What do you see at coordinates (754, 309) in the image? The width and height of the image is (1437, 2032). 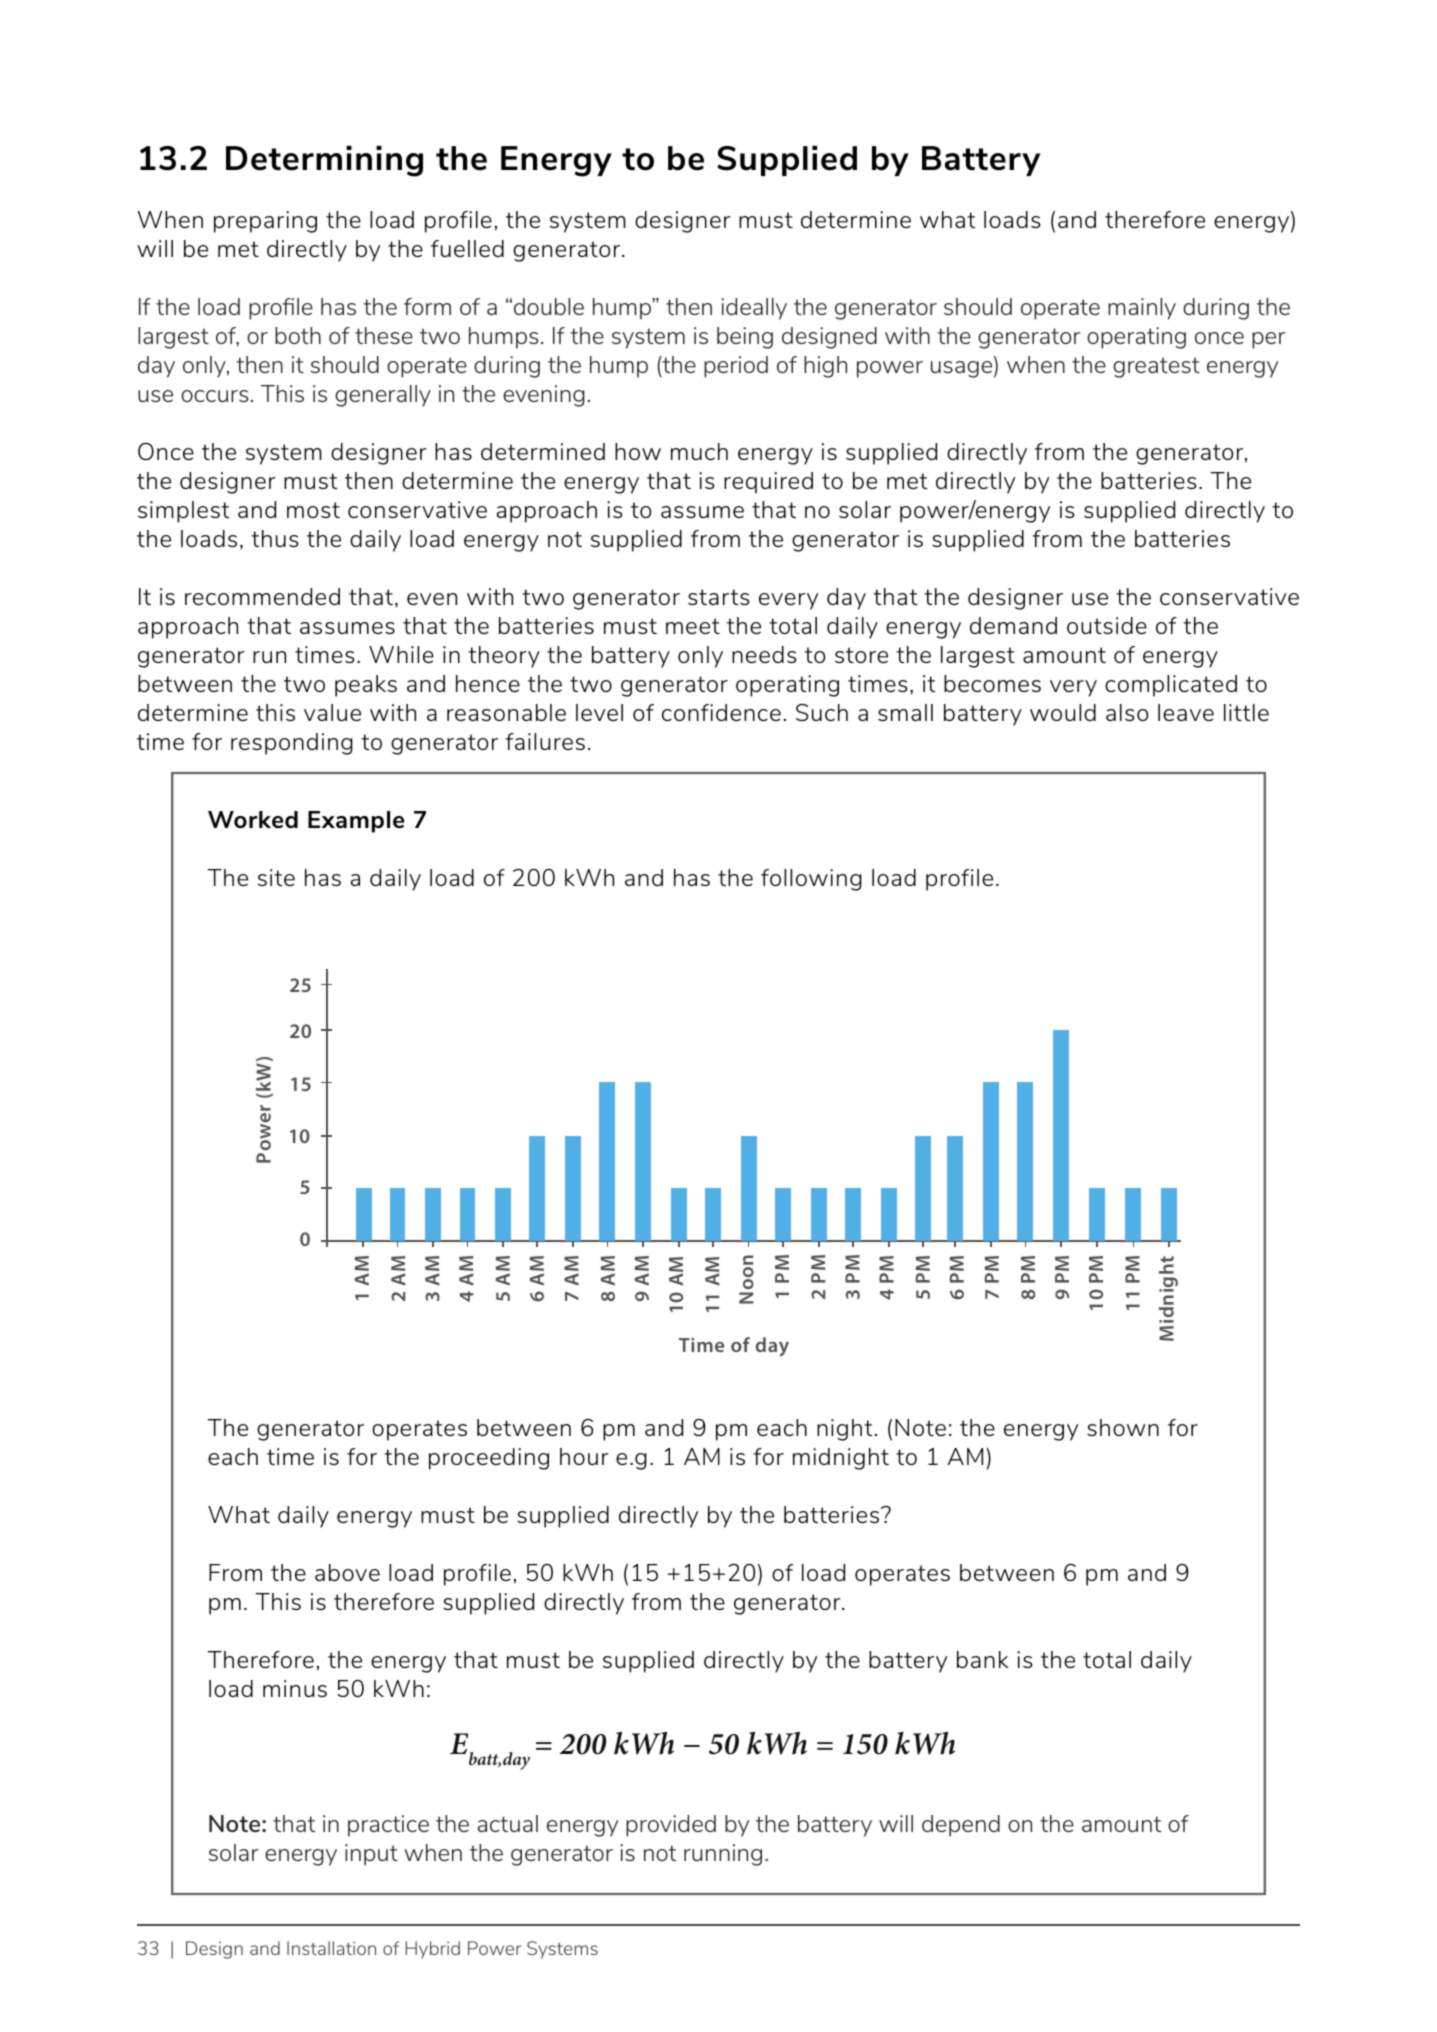 I see `ideally` at bounding box center [754, 309].
